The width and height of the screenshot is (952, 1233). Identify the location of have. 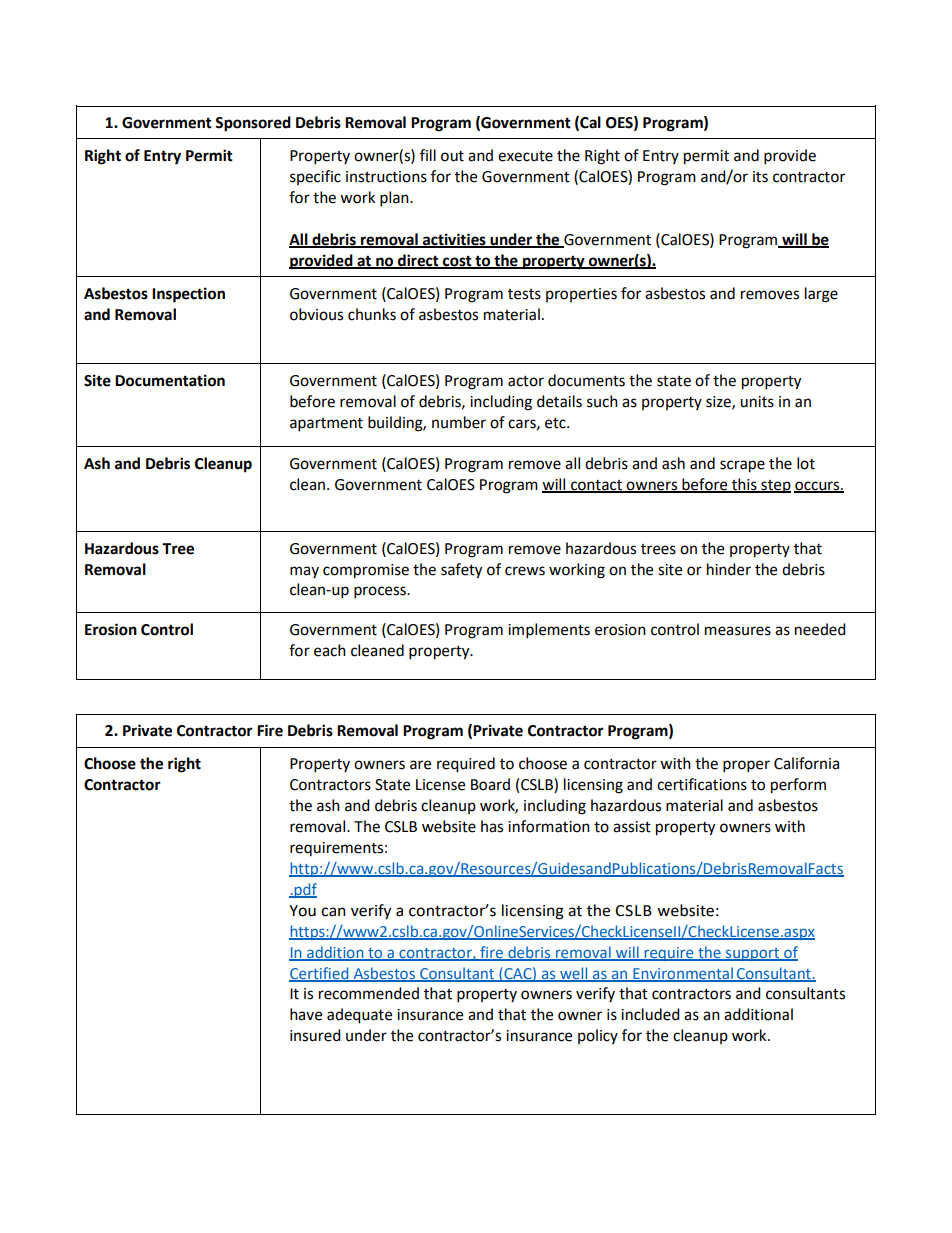
(306, 1014).
